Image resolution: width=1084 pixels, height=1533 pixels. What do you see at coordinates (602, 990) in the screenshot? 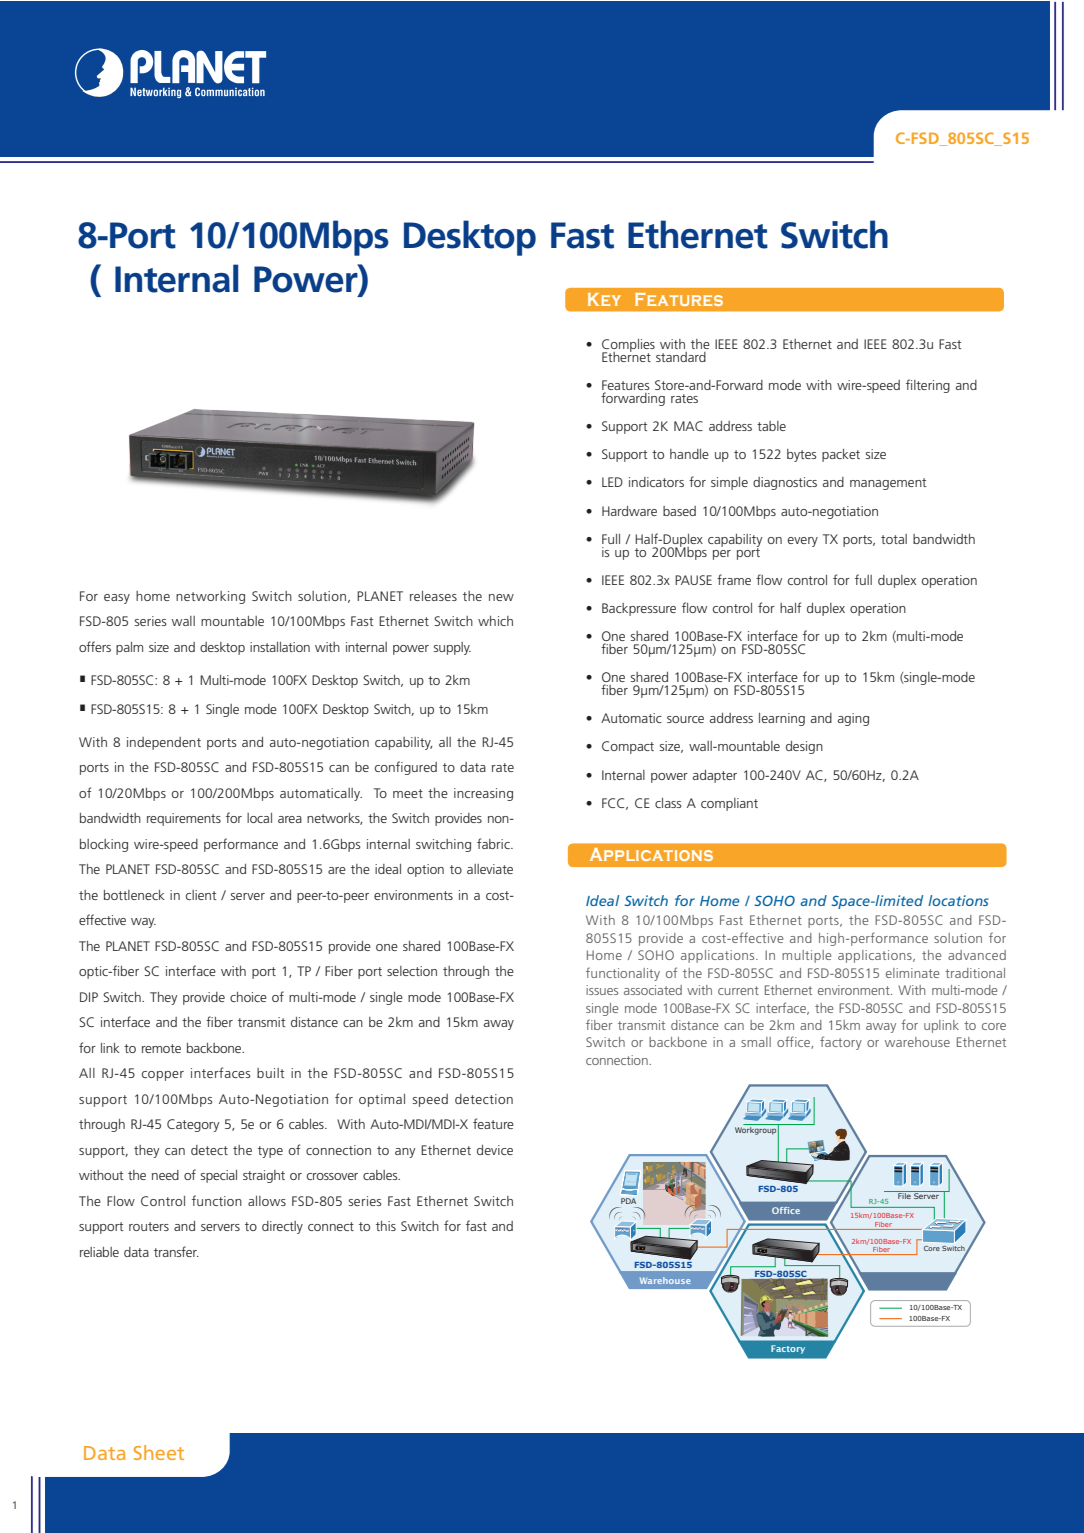
I see `issues` at bounding box center [602, 990].
